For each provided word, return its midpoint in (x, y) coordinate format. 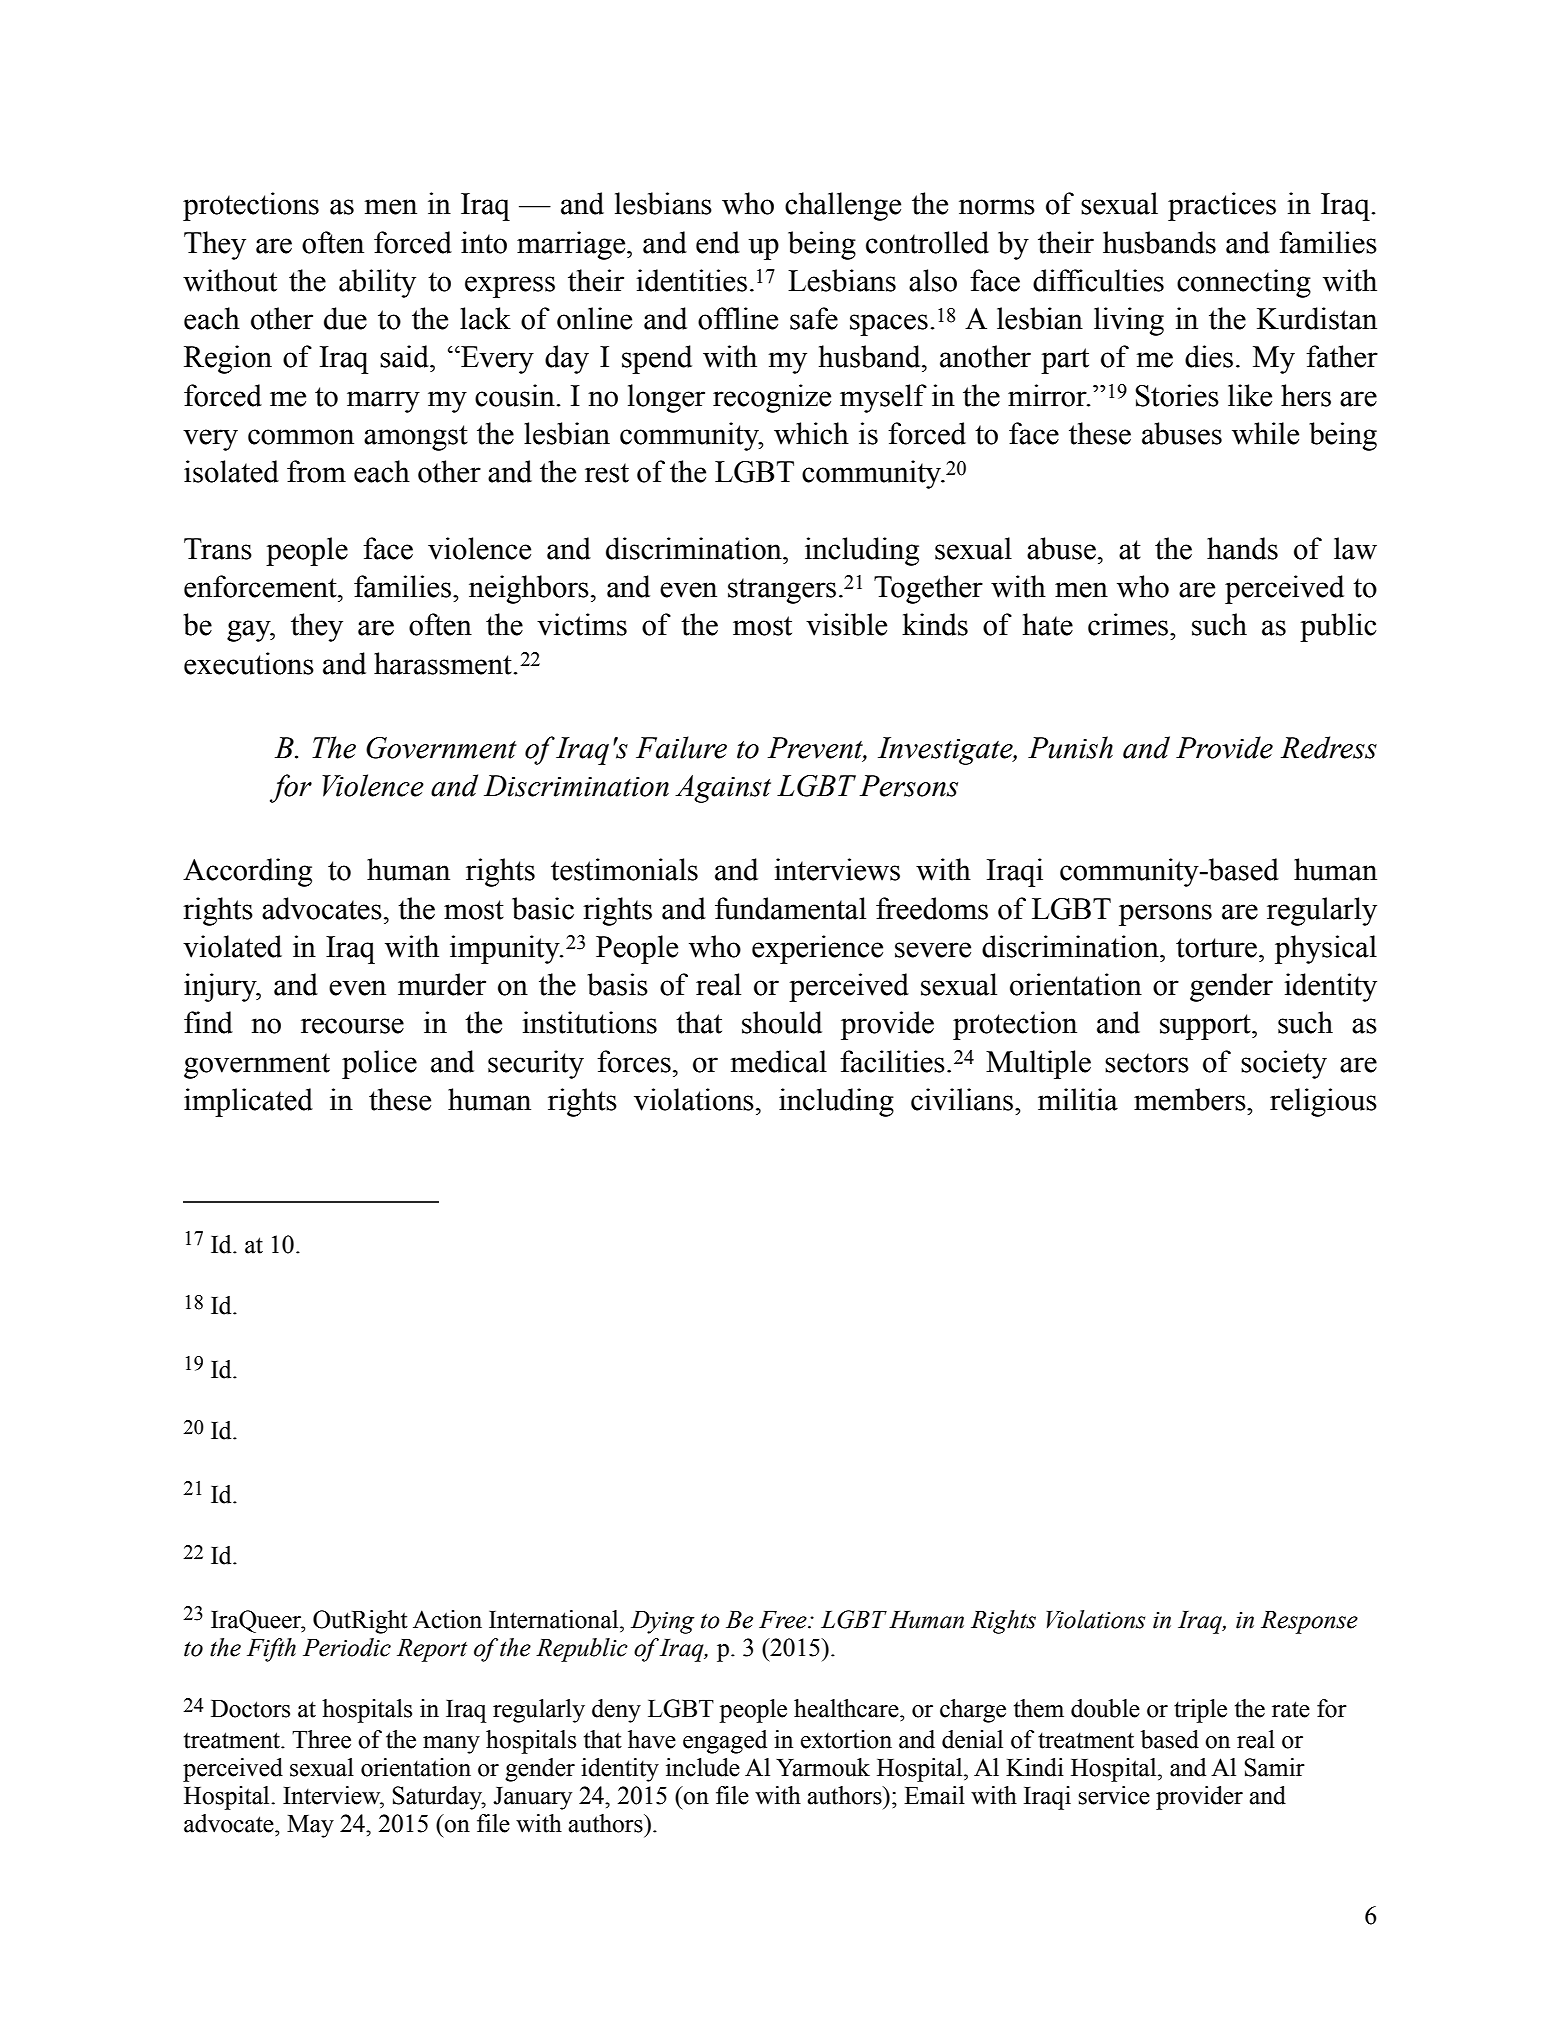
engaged (725, 1742)
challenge (843, 206)
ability (377, 283)
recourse (352, 1026)
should (782, 1022)
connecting (1244, 283)
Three (321, 1739)
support (1206, 1027)
